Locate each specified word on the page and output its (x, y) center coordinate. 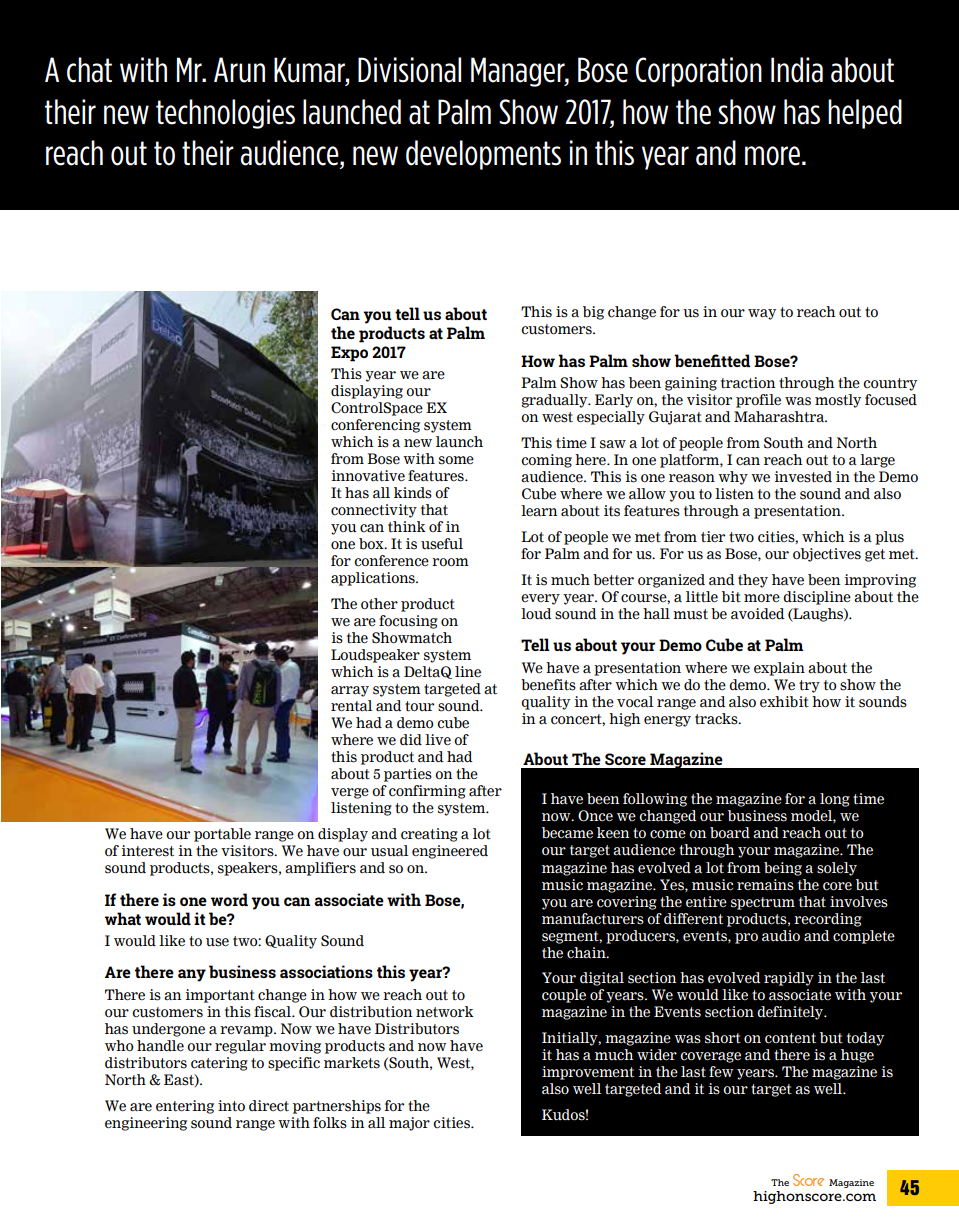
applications (374, 579)
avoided (757, 614)
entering (185, 1107)
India (797, 70)
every (540, 599)
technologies (225, 114)
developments (483, 155)
